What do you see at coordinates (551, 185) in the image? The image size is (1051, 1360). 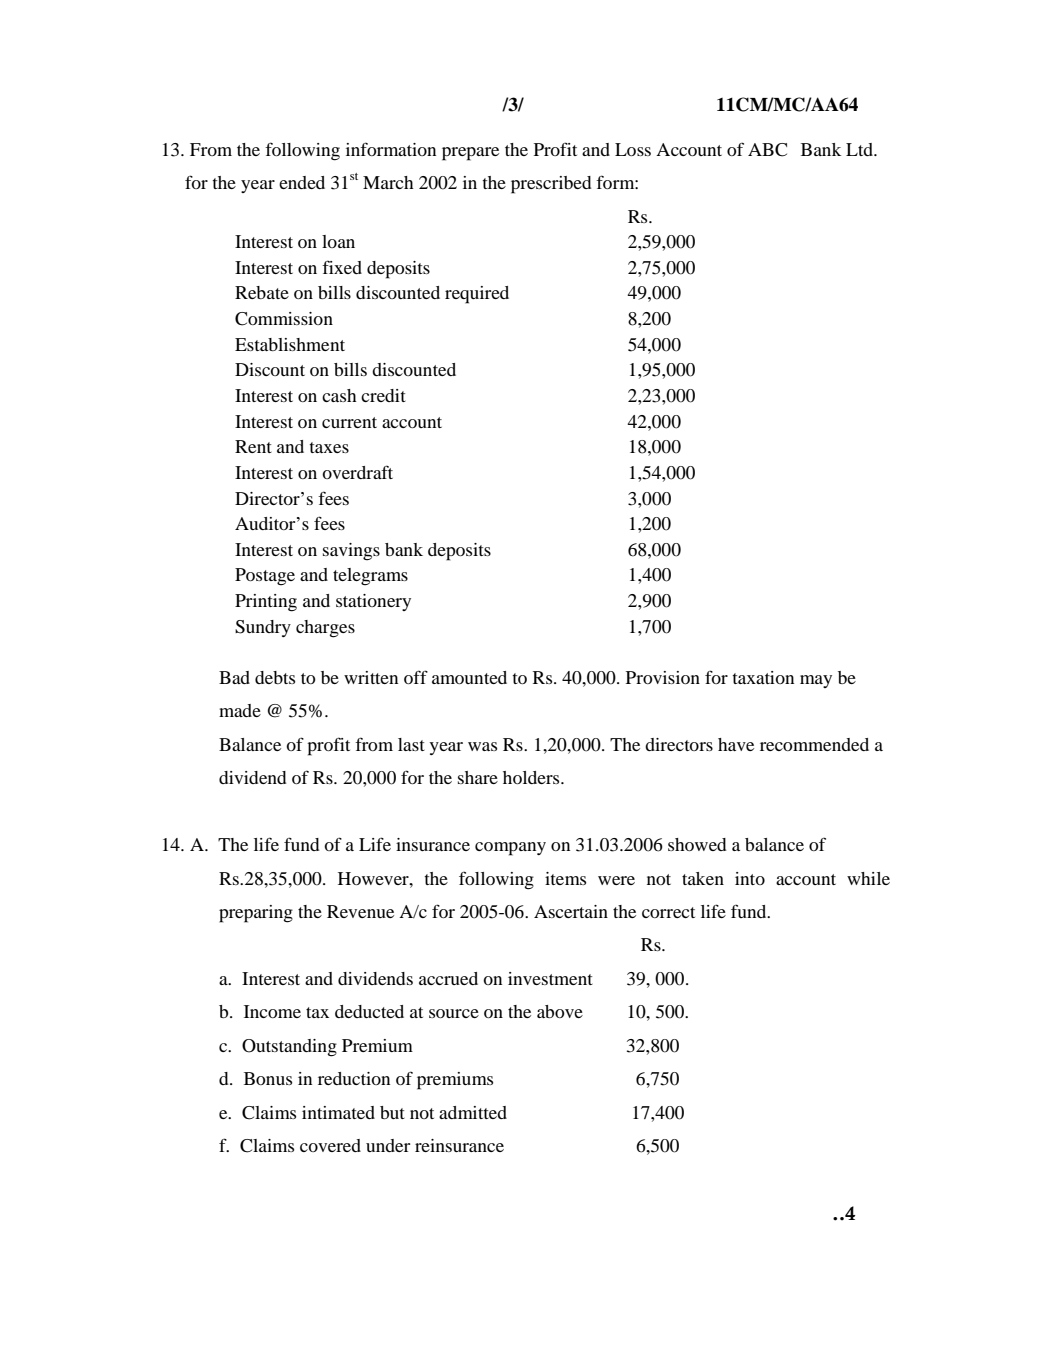 I see `prescribed` at bounding box center [551, 185].
